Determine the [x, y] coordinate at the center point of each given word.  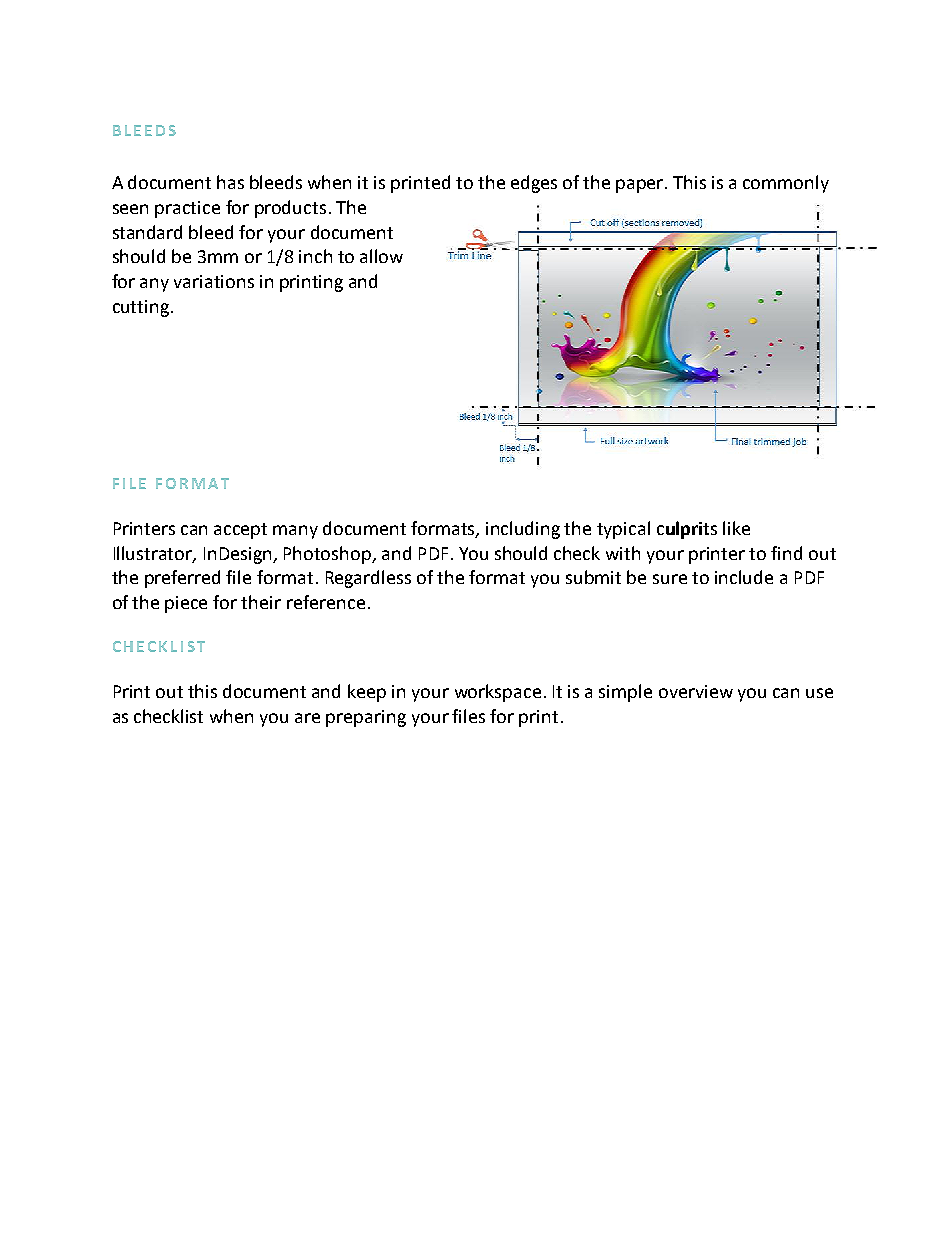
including [523, 530]
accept [240, 531]
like [736, 528]
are [307, 718]
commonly [786, 184]
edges [534, 184]
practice [187, 209]
